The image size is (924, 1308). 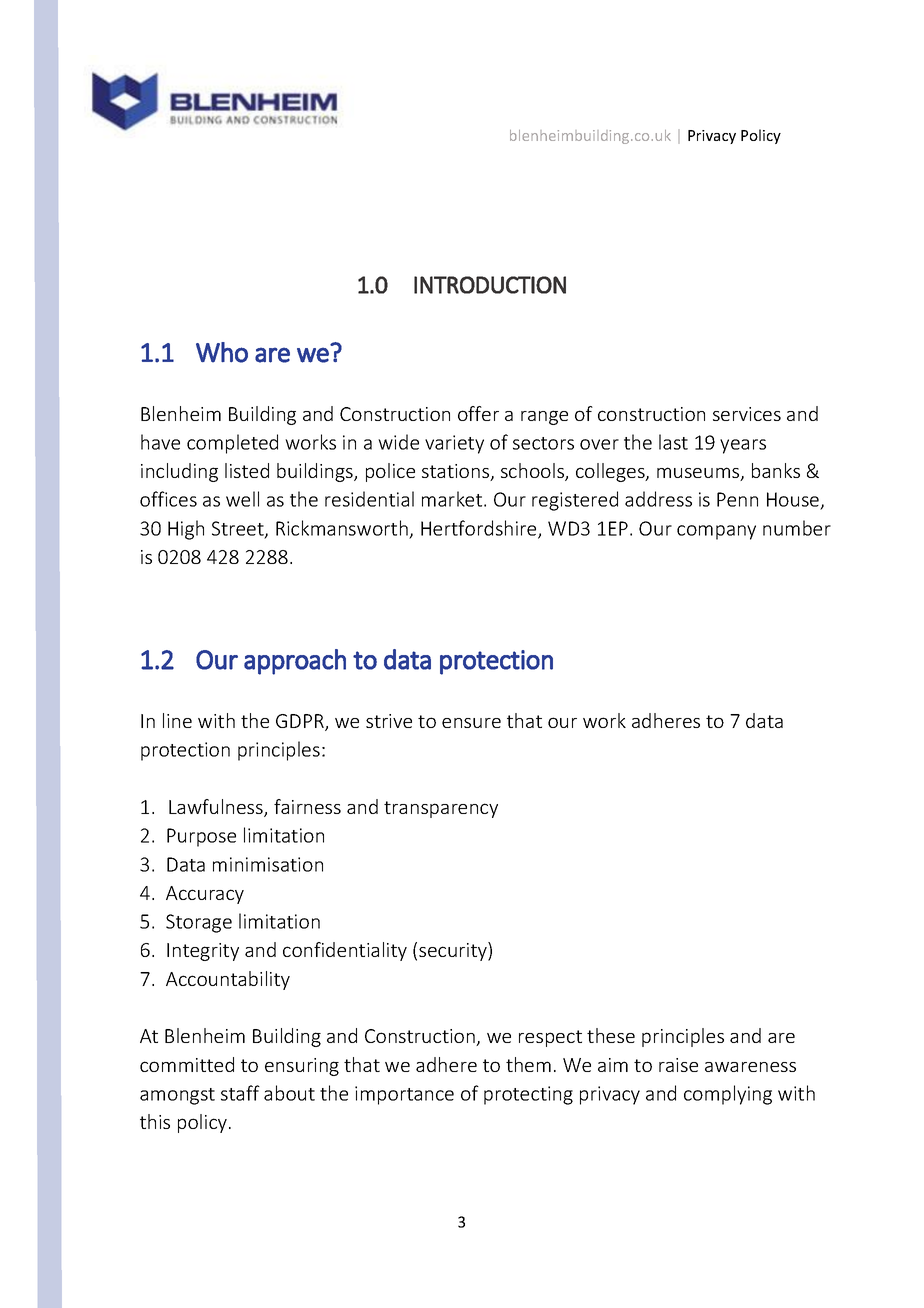 What do you see at coordinates (471, 723) in the screenshot?
I see `ensure` at bounding box center [471, 723].
